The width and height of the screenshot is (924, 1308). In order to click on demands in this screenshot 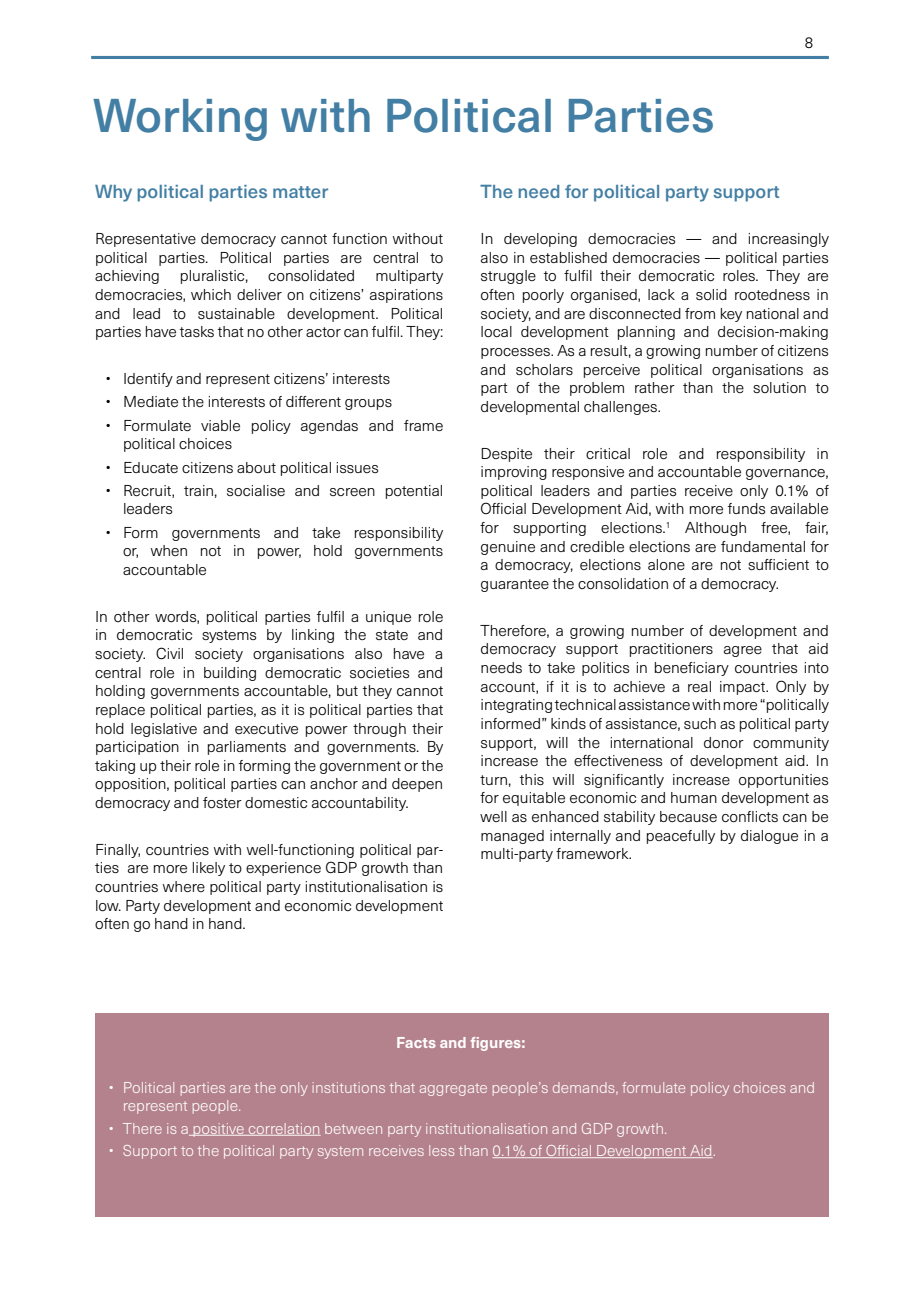, I will do `click(585, 1088)`.
